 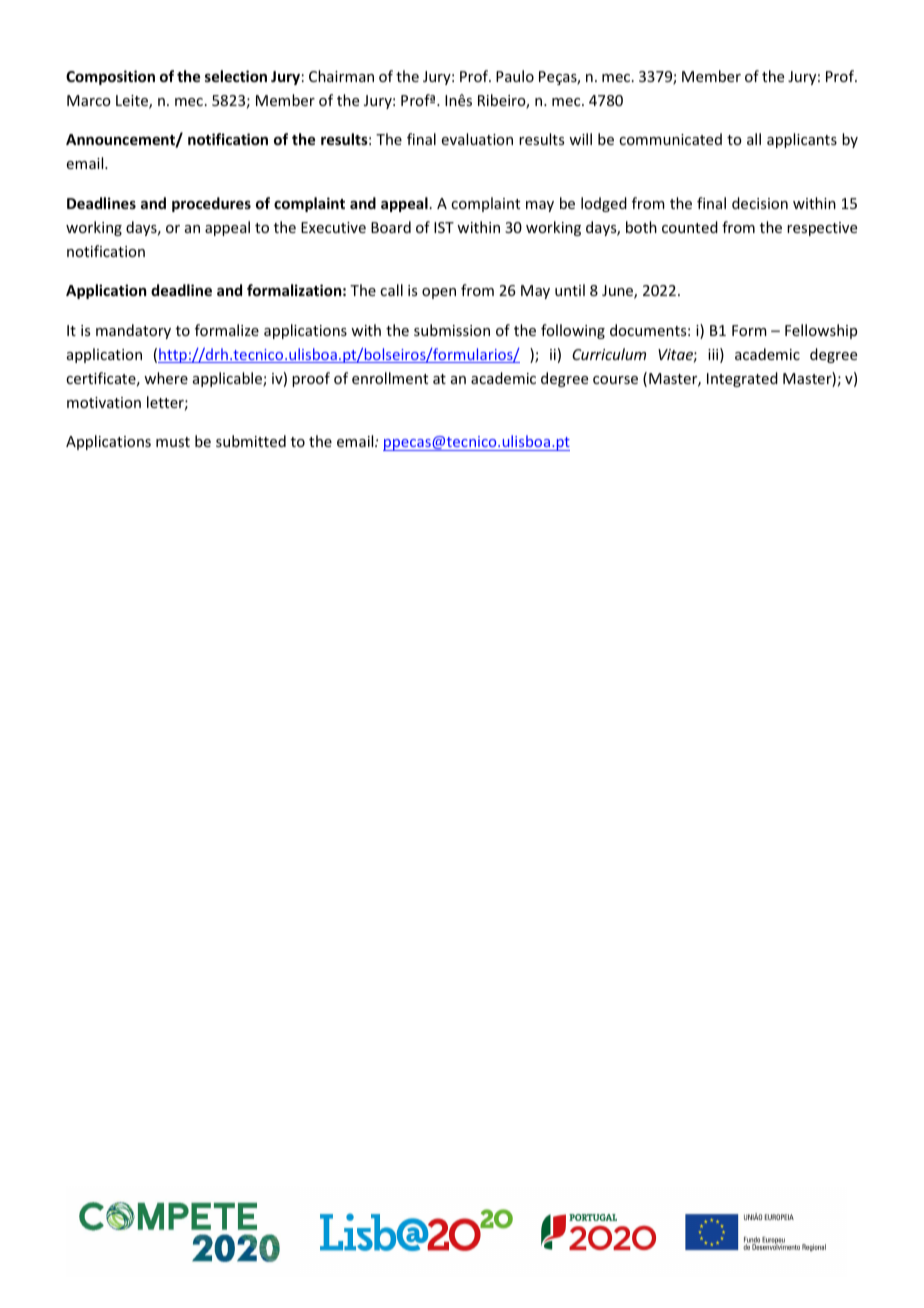 I want to click on submitted, so click(x=251, y=441).
